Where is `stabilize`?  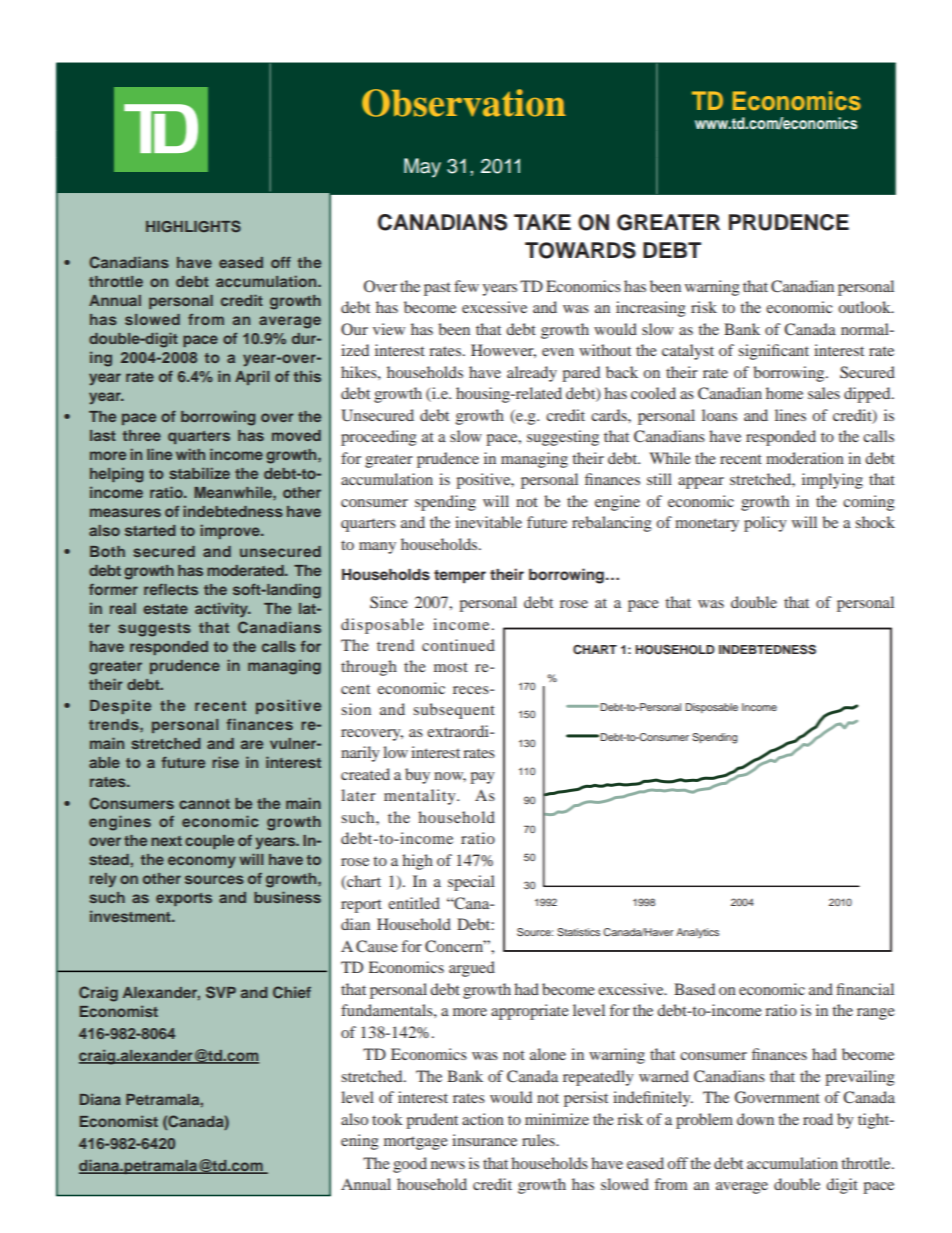 stabilize is located at coordinates (199, 473).
